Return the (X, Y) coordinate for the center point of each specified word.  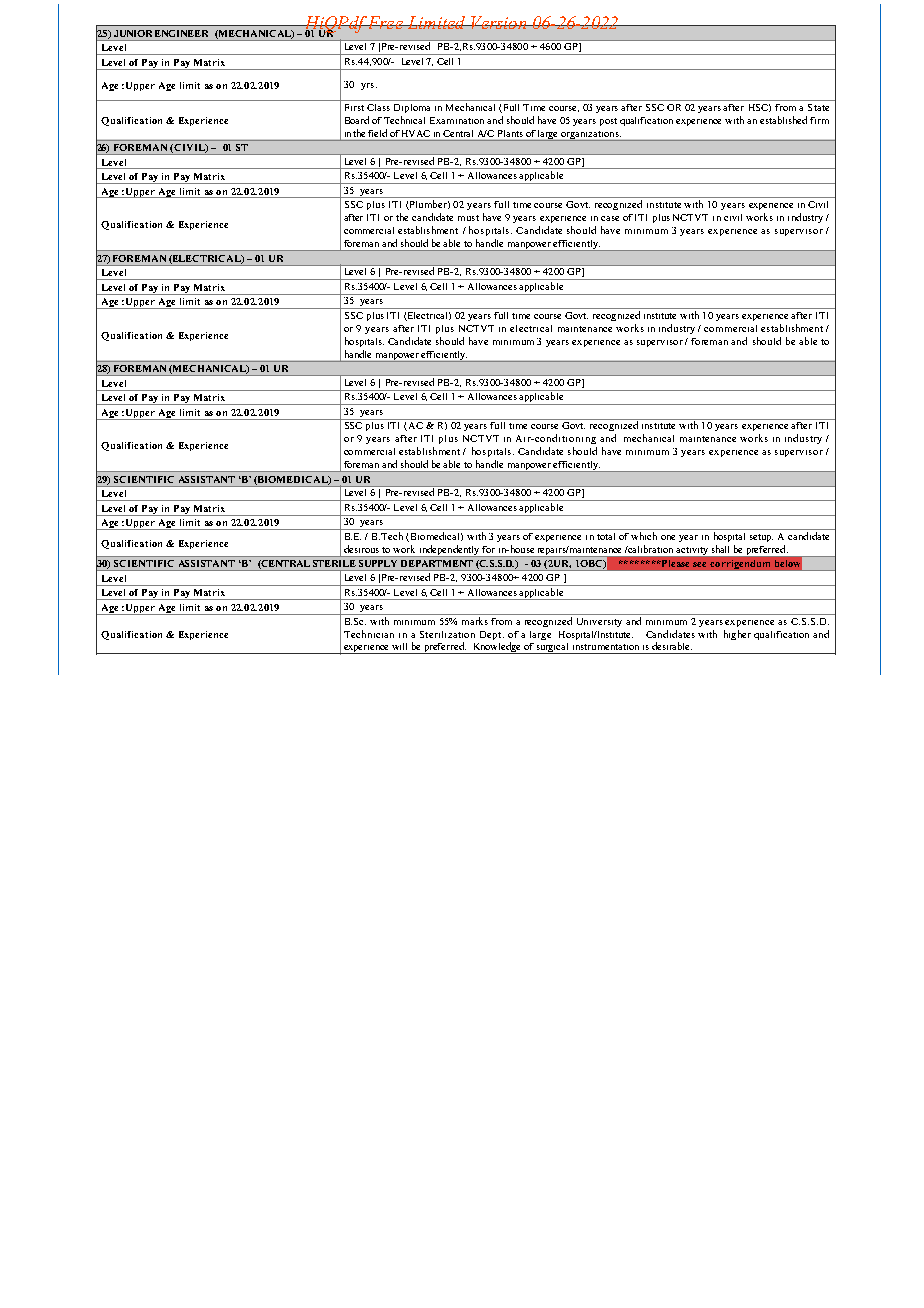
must (468, 218)
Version (499, 22)
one (668, 537)
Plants (510, 133)
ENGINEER (181, 33)
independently (449, 551)
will (399, 646)
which (644, 536)
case (610, 218)
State (818, 107)
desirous (361, 549)
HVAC (416, 133)
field (377, 133)
